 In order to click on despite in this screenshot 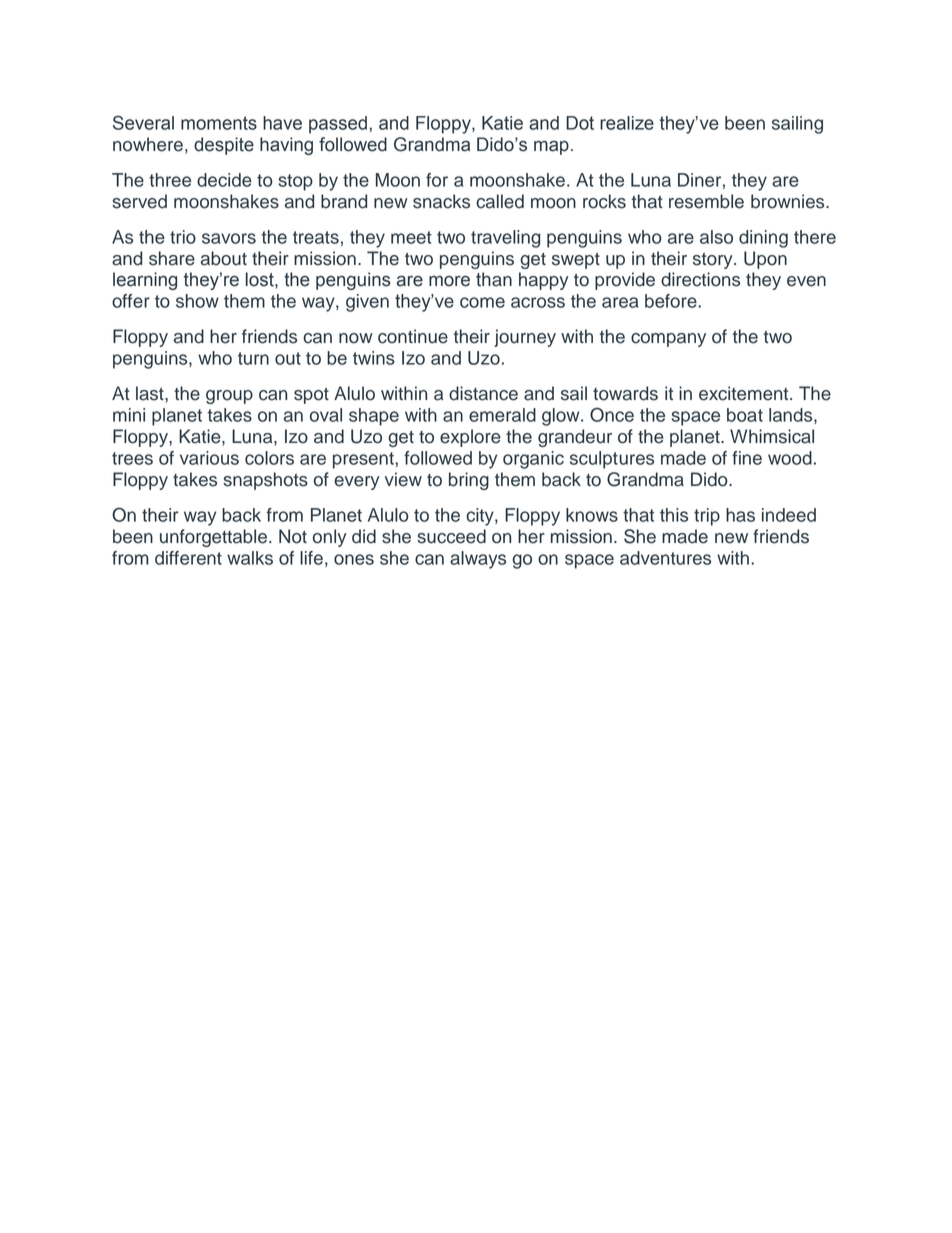, I will do `click(224, 146)`.
